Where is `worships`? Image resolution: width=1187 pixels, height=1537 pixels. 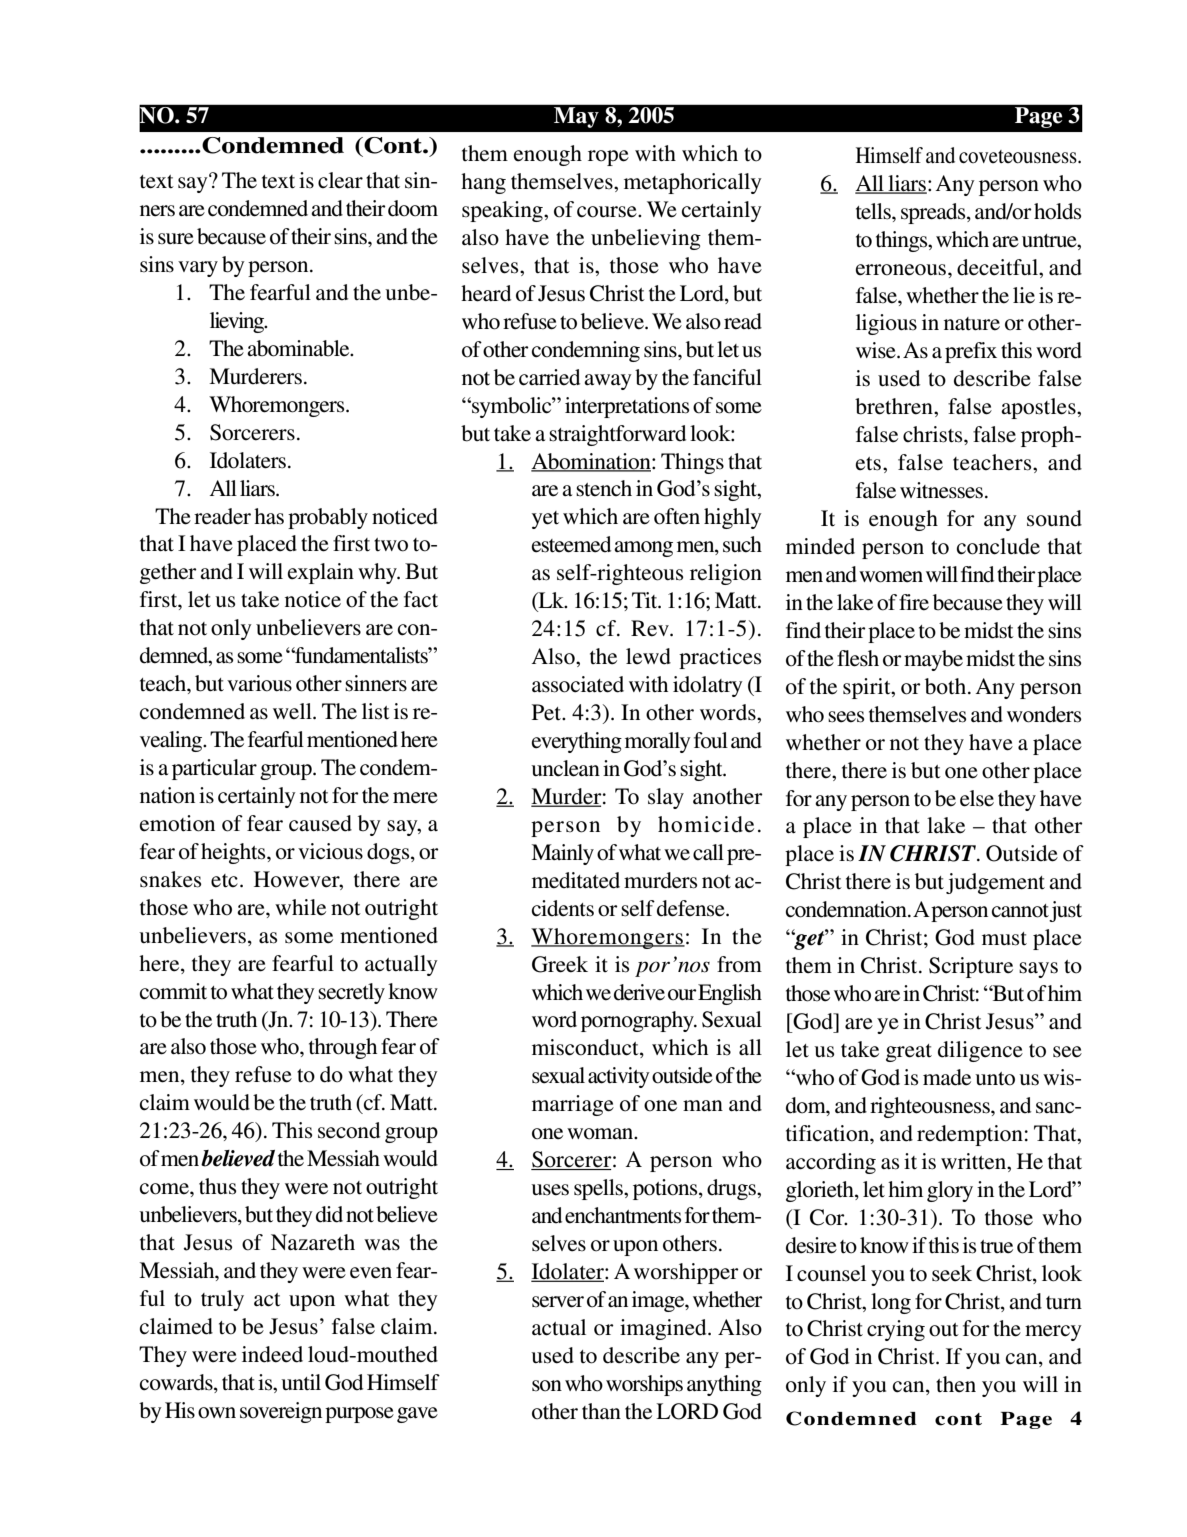
worships is located at coordinates (644, 1385).
